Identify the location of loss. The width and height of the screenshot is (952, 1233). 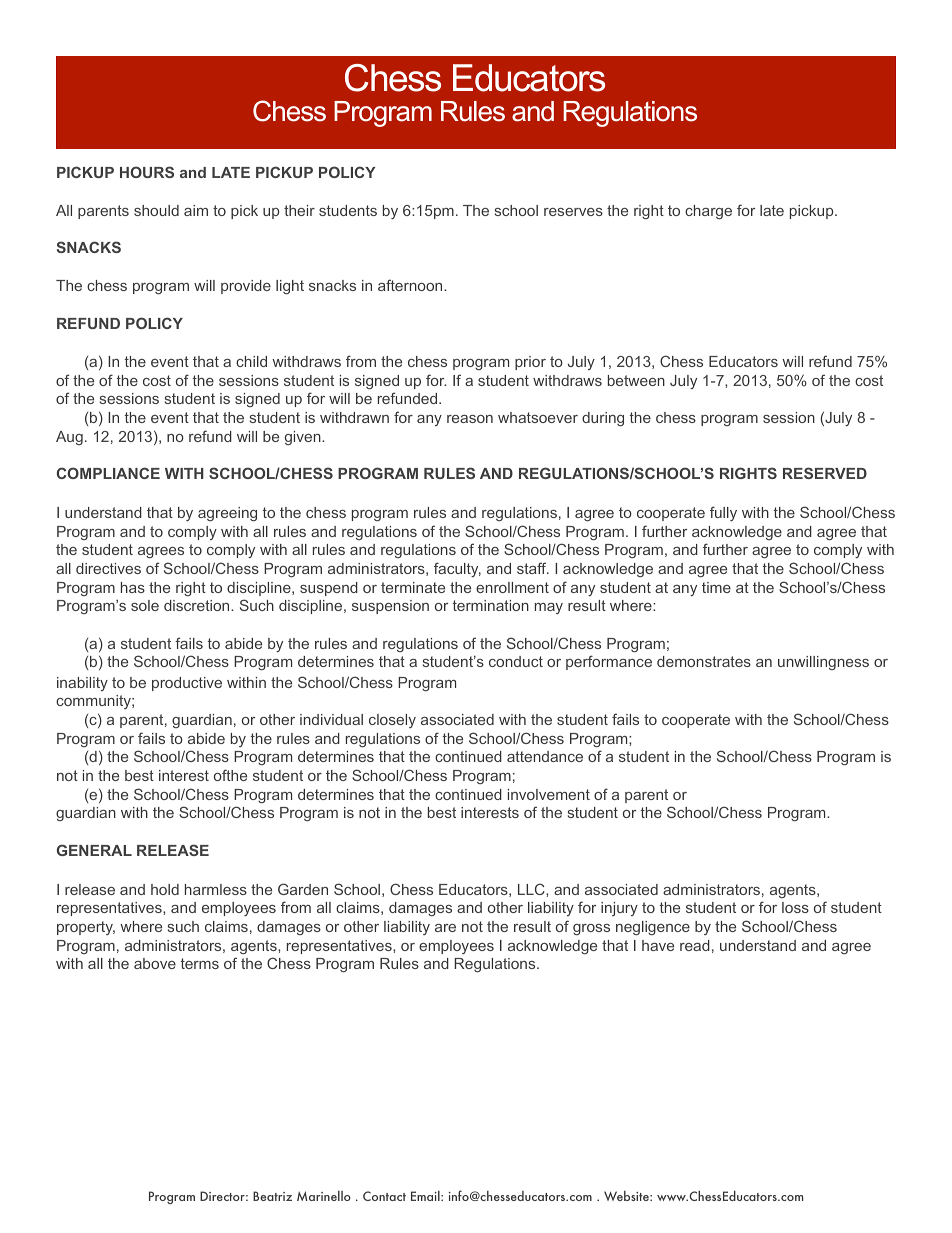
(795, 907).
